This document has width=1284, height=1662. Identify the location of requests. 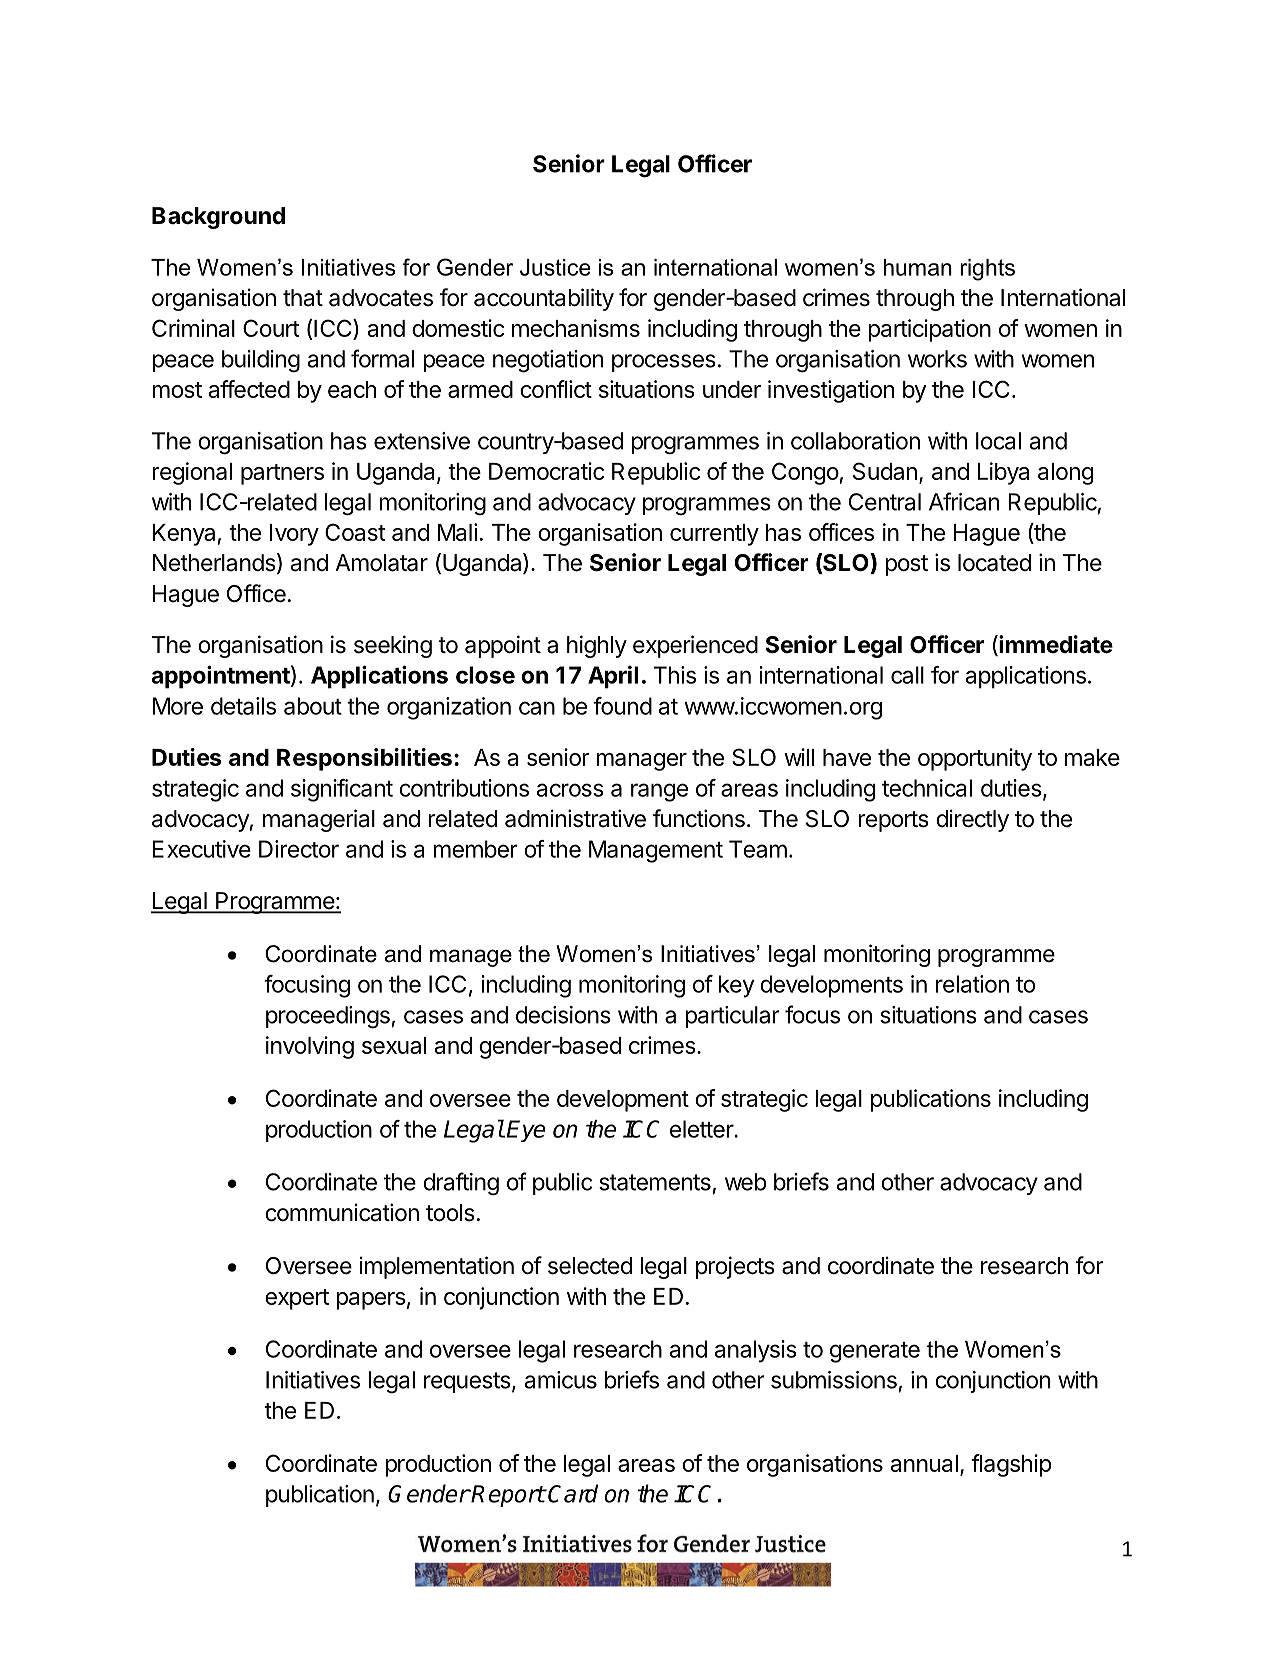
(467, 1382).
